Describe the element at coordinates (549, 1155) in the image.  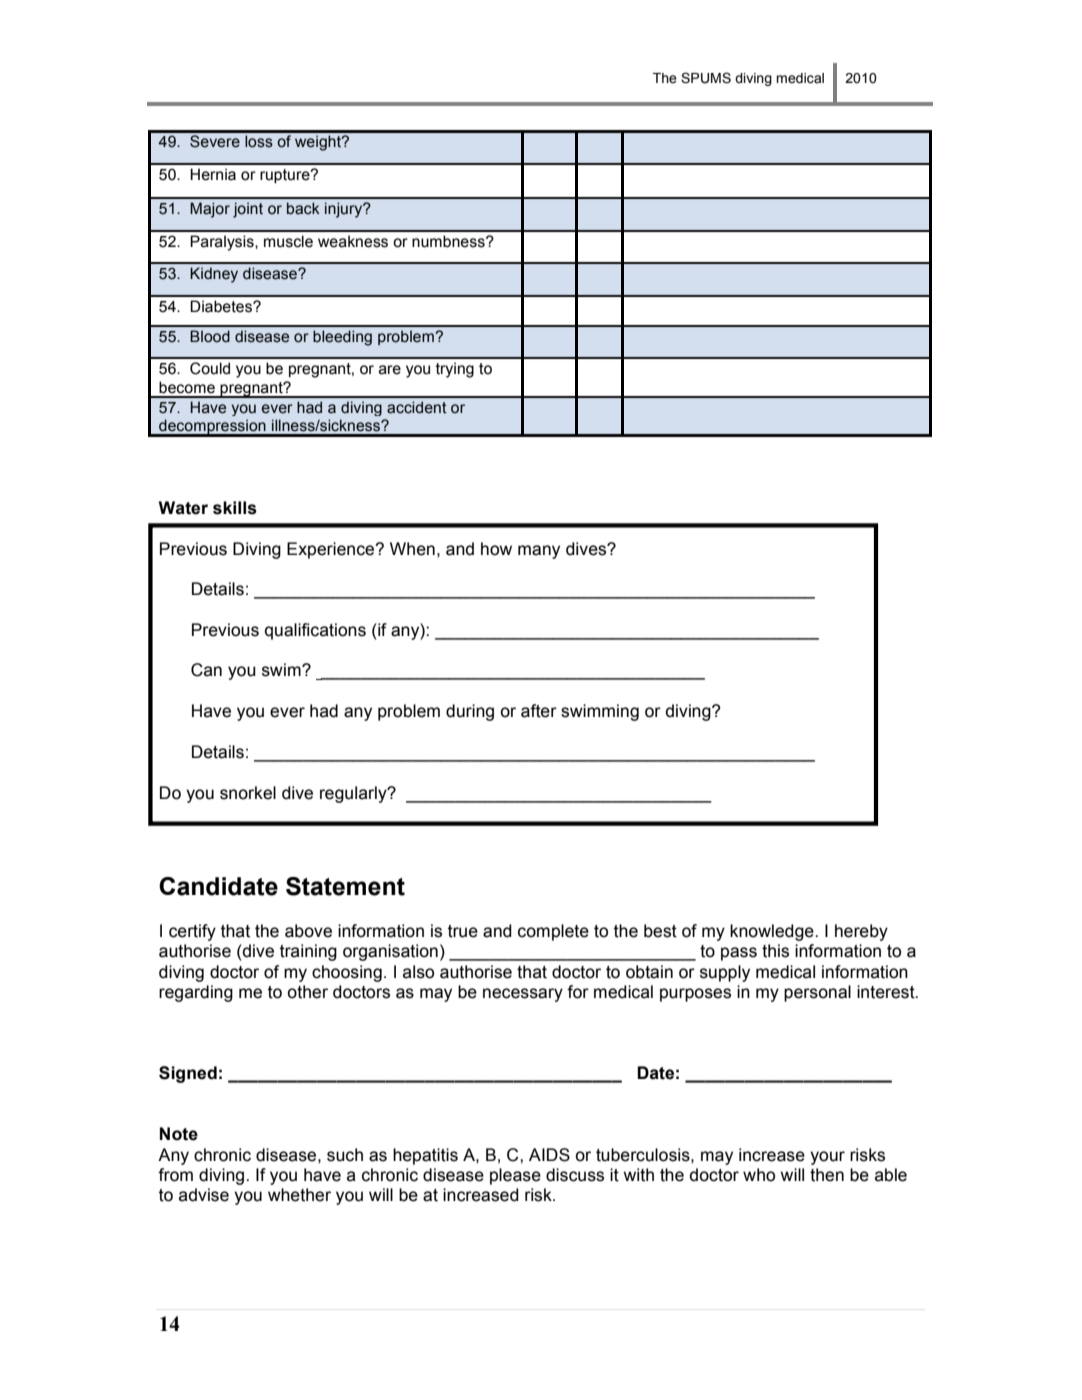
I see `AIDS` at that location.
